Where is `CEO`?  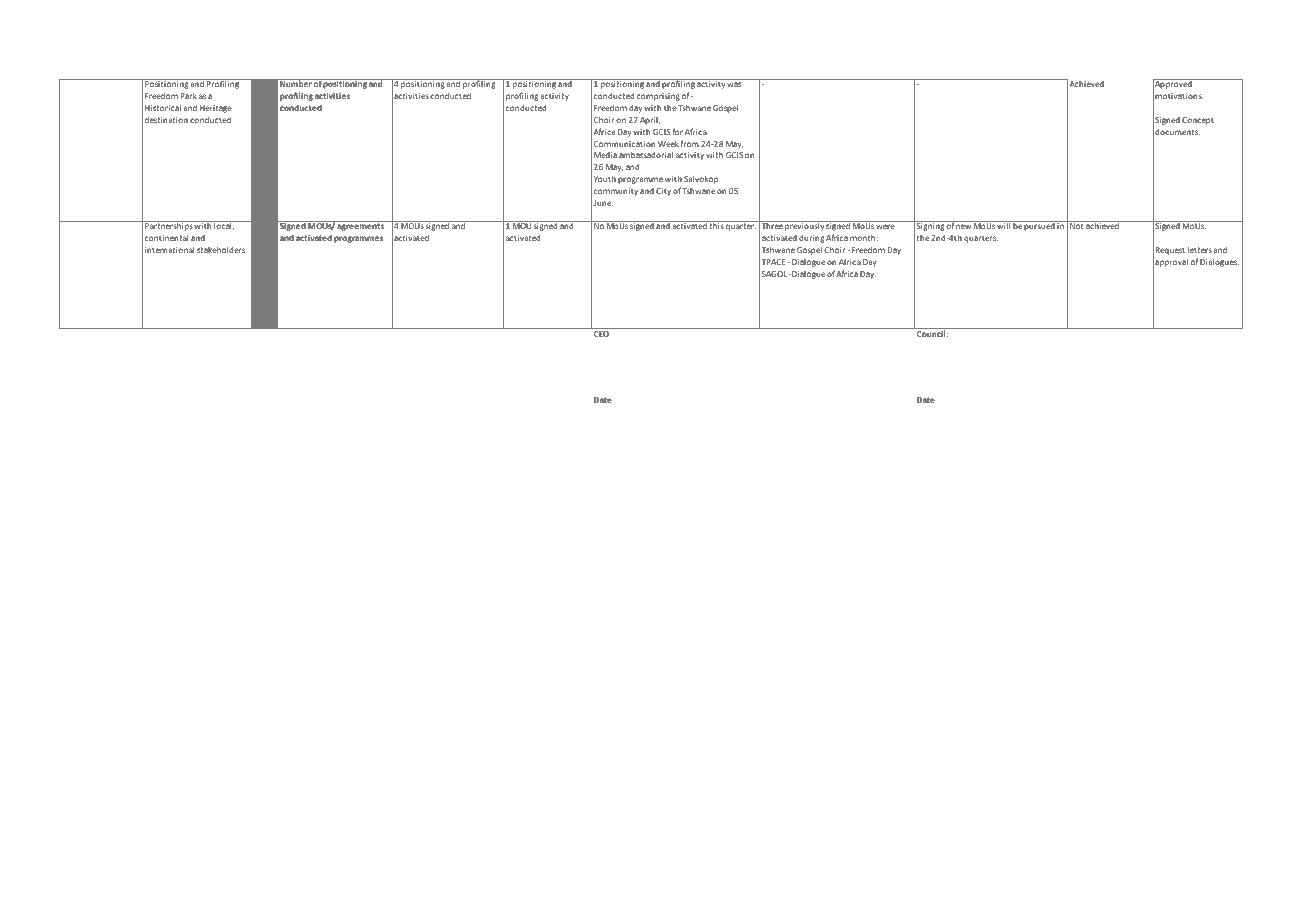 CEO is located at coordinates (601, 334).
